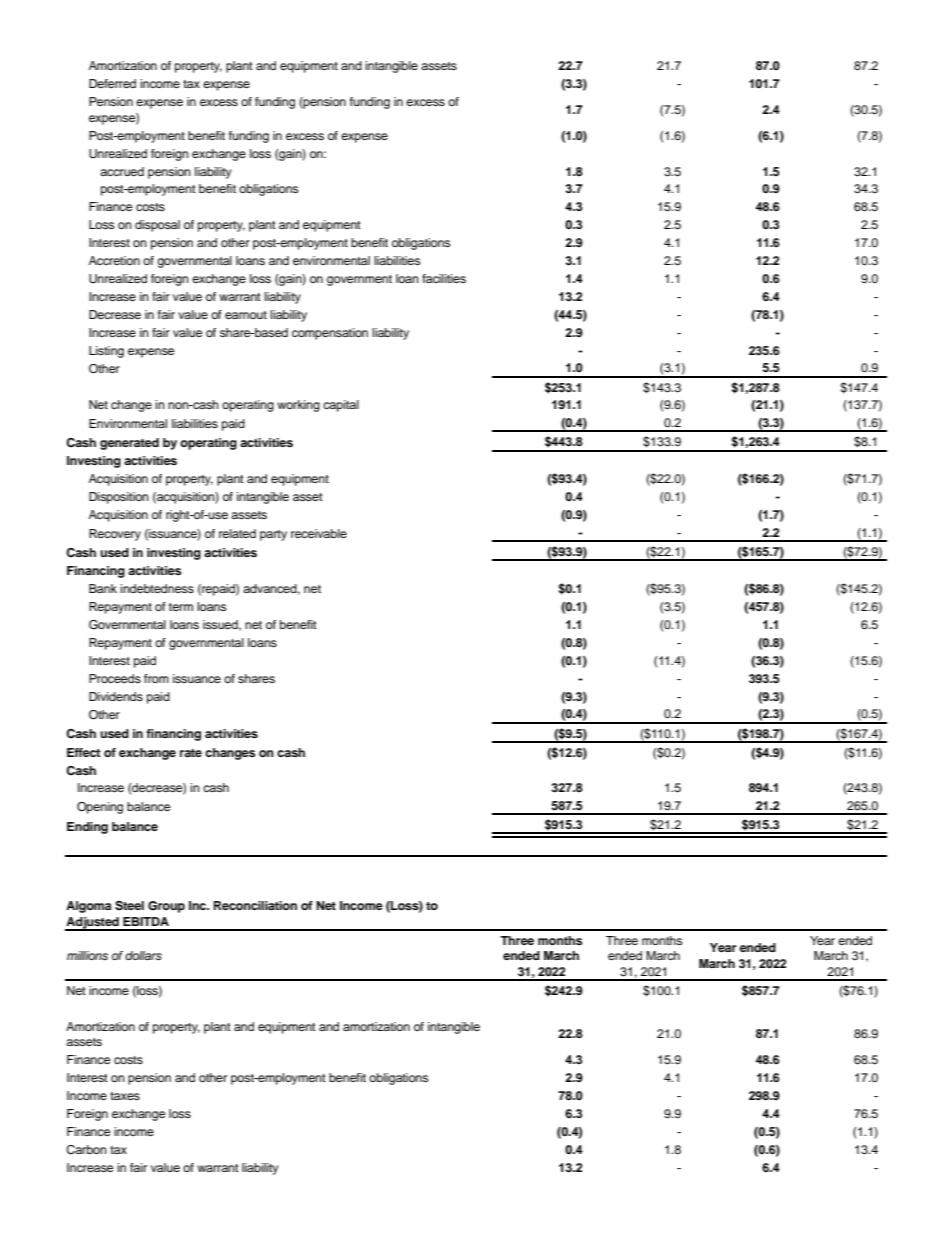  What do you see at coordinates (112, 83) in the document?
I see `Deferred` at bounding box center [112, 83].
